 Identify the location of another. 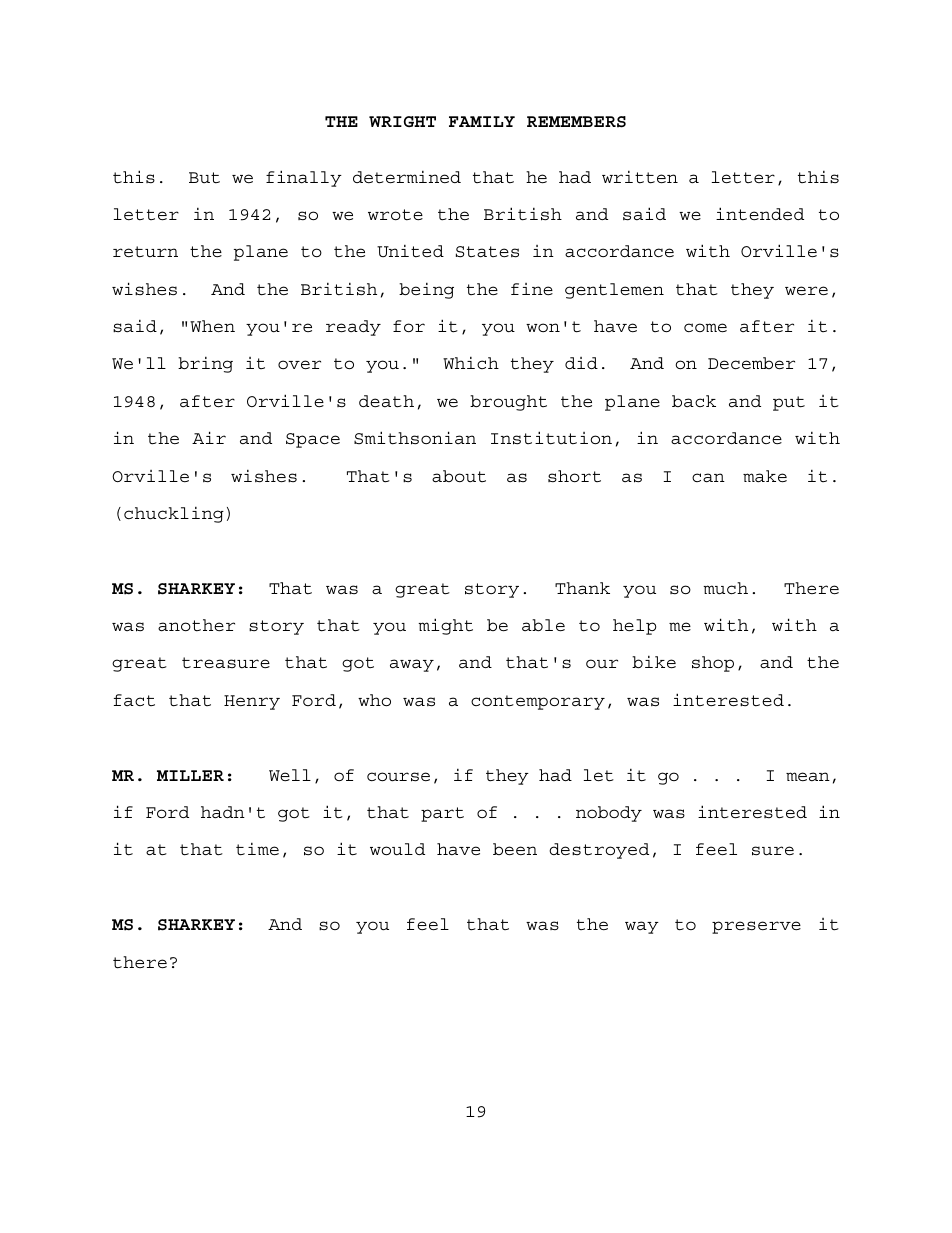
(196, 625).
